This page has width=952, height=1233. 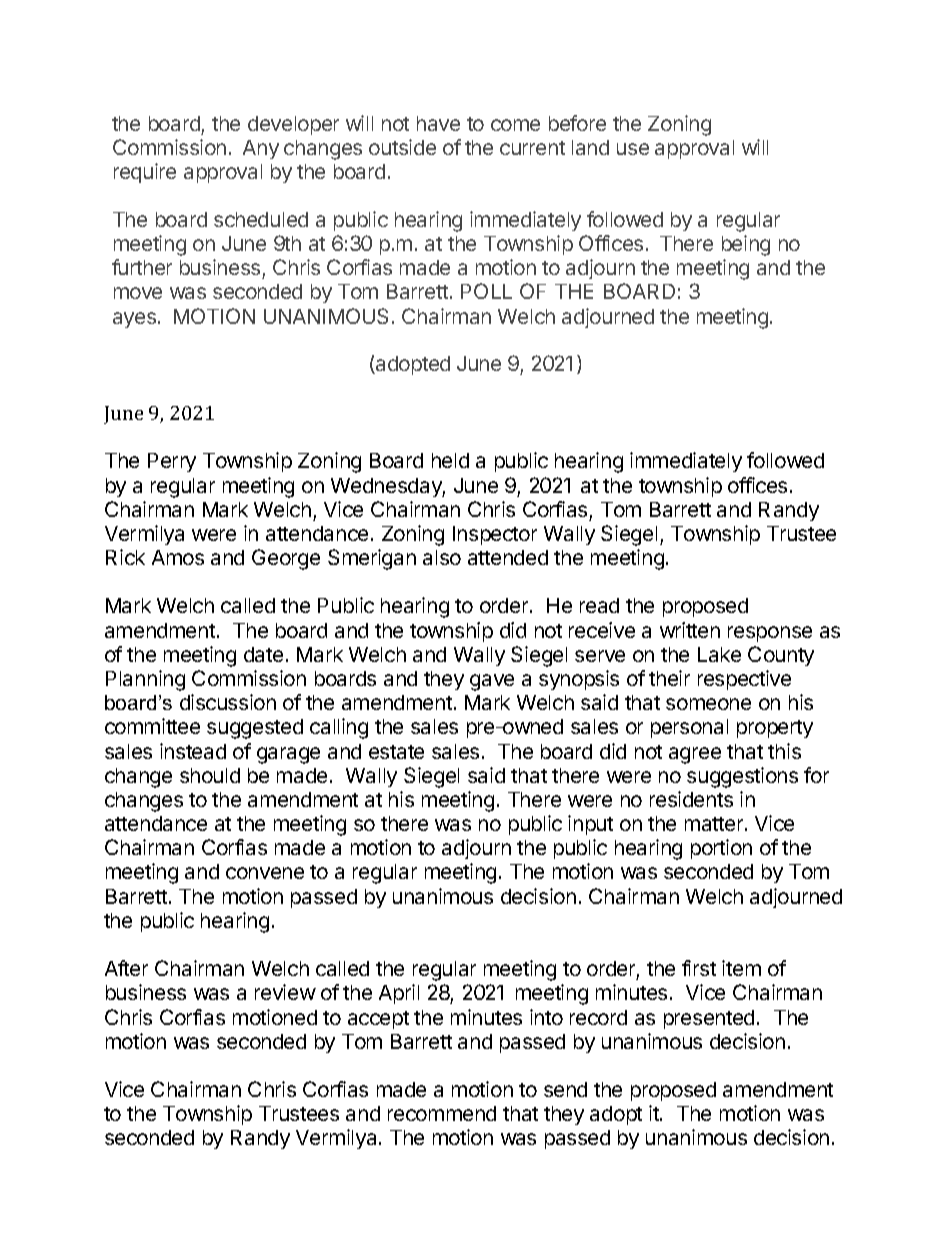 I want to click on discussion, so click(x=228, y=702).
